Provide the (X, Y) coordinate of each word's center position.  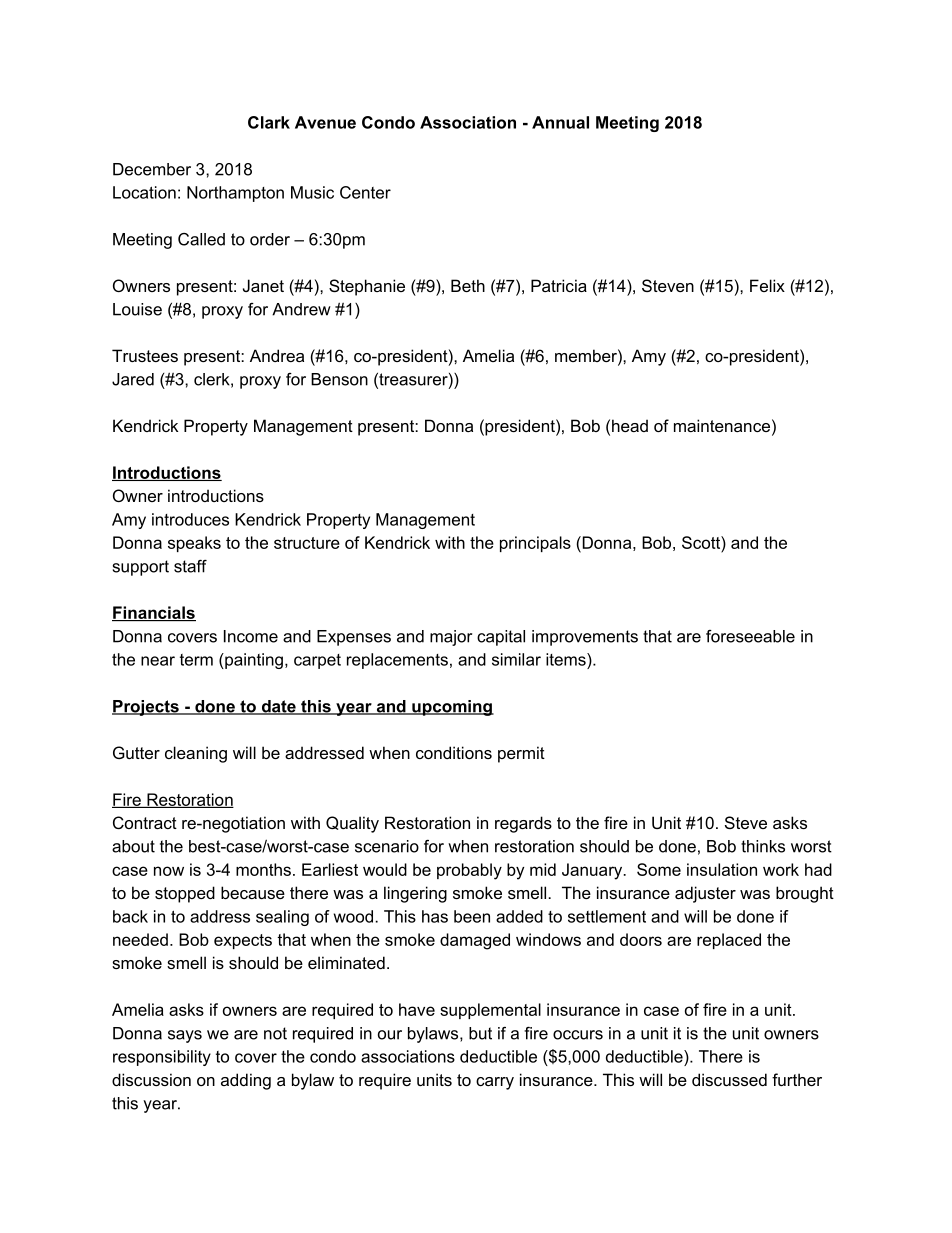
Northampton (235, 194)
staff (190, 566)
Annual (560, 122)
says (185, 1036)
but (480, 1033)
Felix (767, 285)
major (451, 638)
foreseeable (750, 636)
